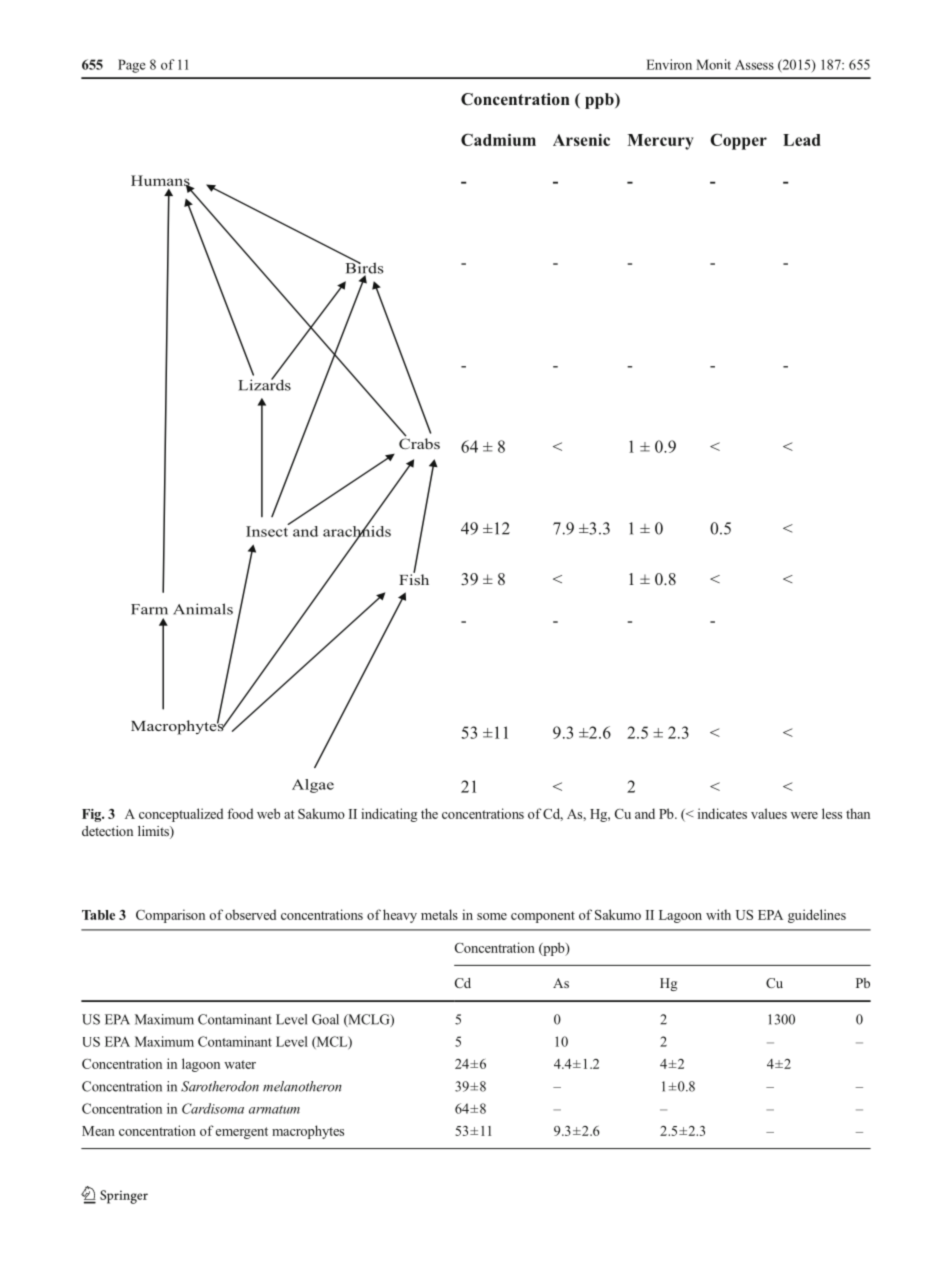  What do you see at coordinates (492, 916) in the screenshot?
I see `some` at bounding box center [492, 916].
